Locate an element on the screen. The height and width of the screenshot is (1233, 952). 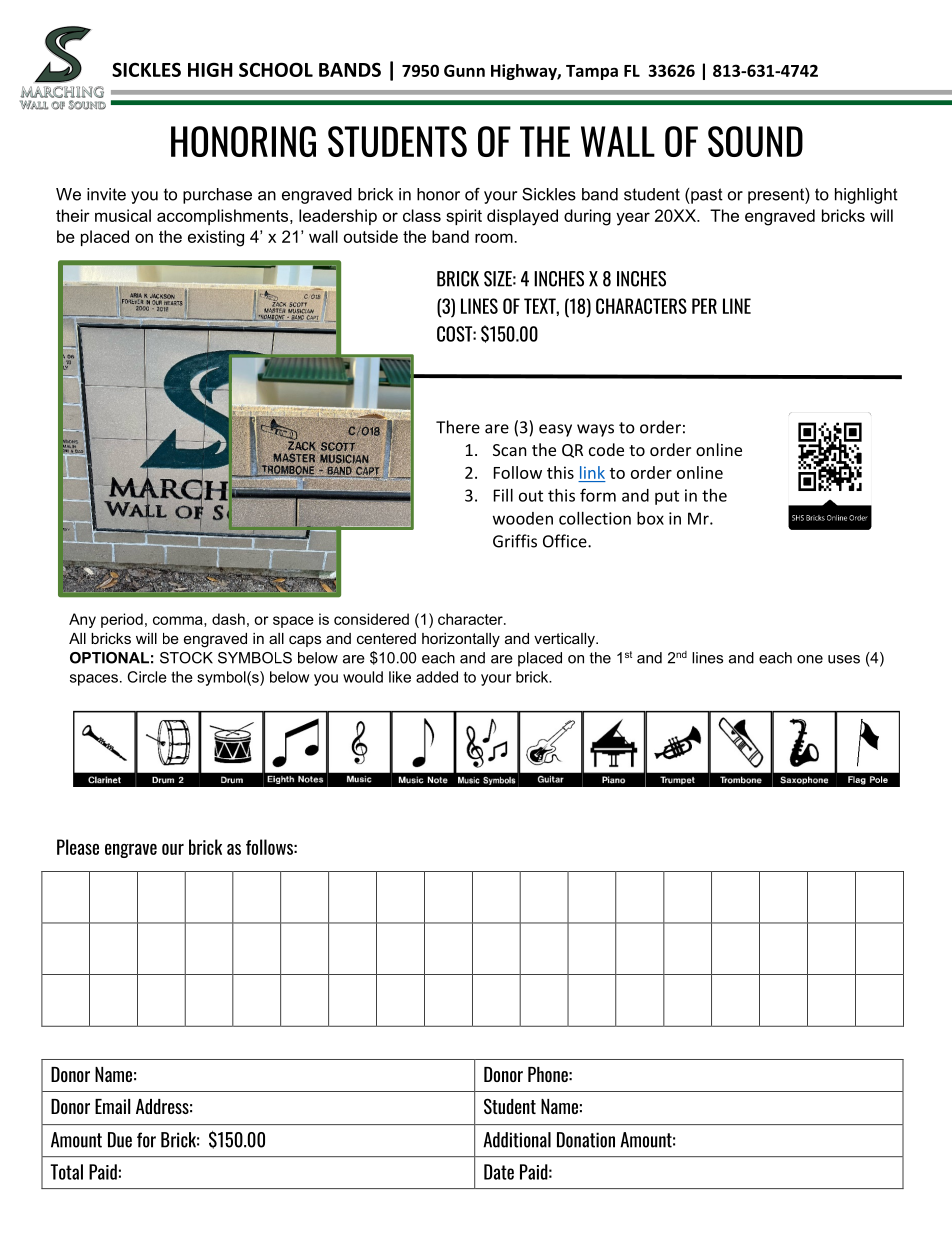
Due is located at coordinates (120, 1140).
